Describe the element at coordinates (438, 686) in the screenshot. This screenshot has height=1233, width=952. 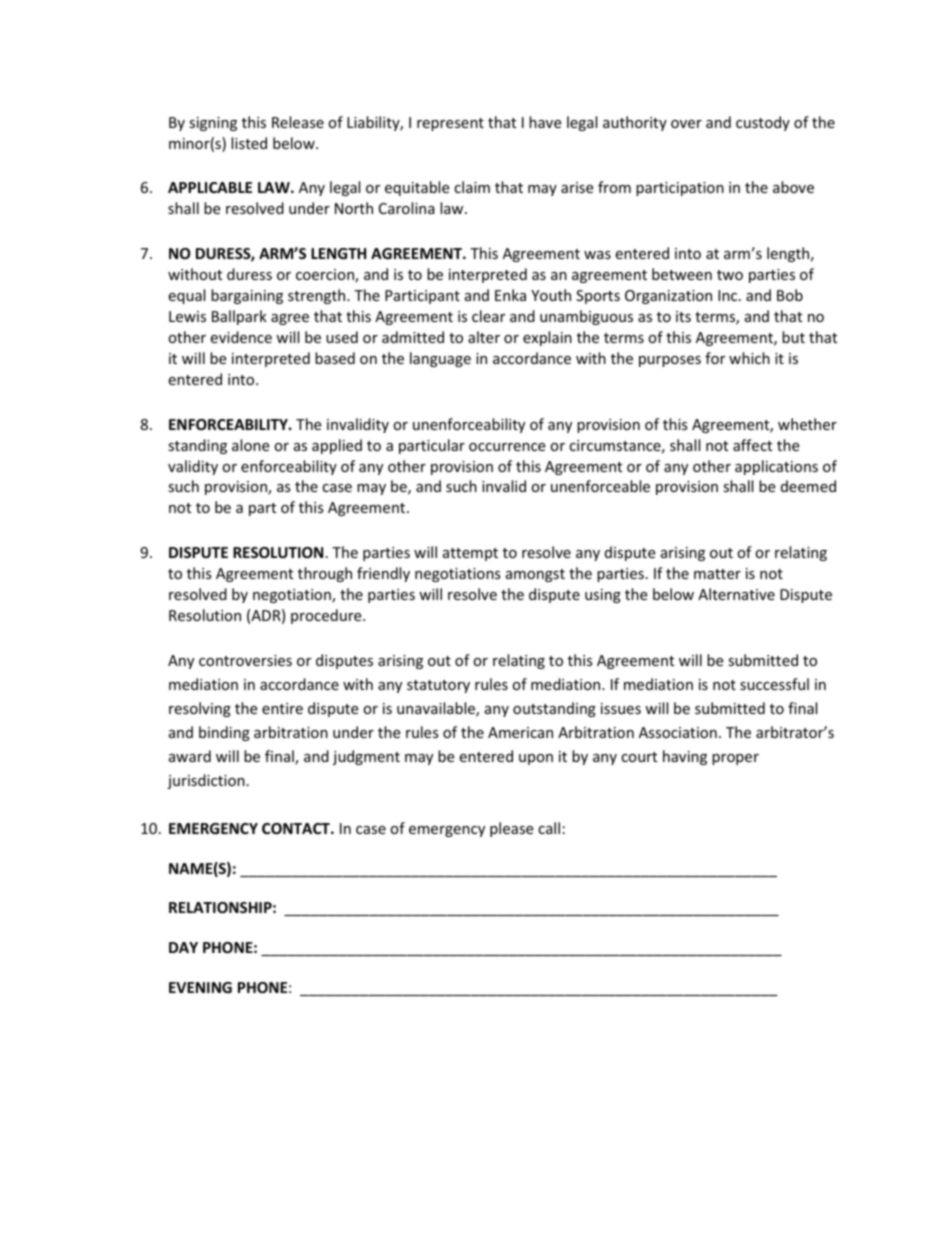
I see `statutory` at that location.
